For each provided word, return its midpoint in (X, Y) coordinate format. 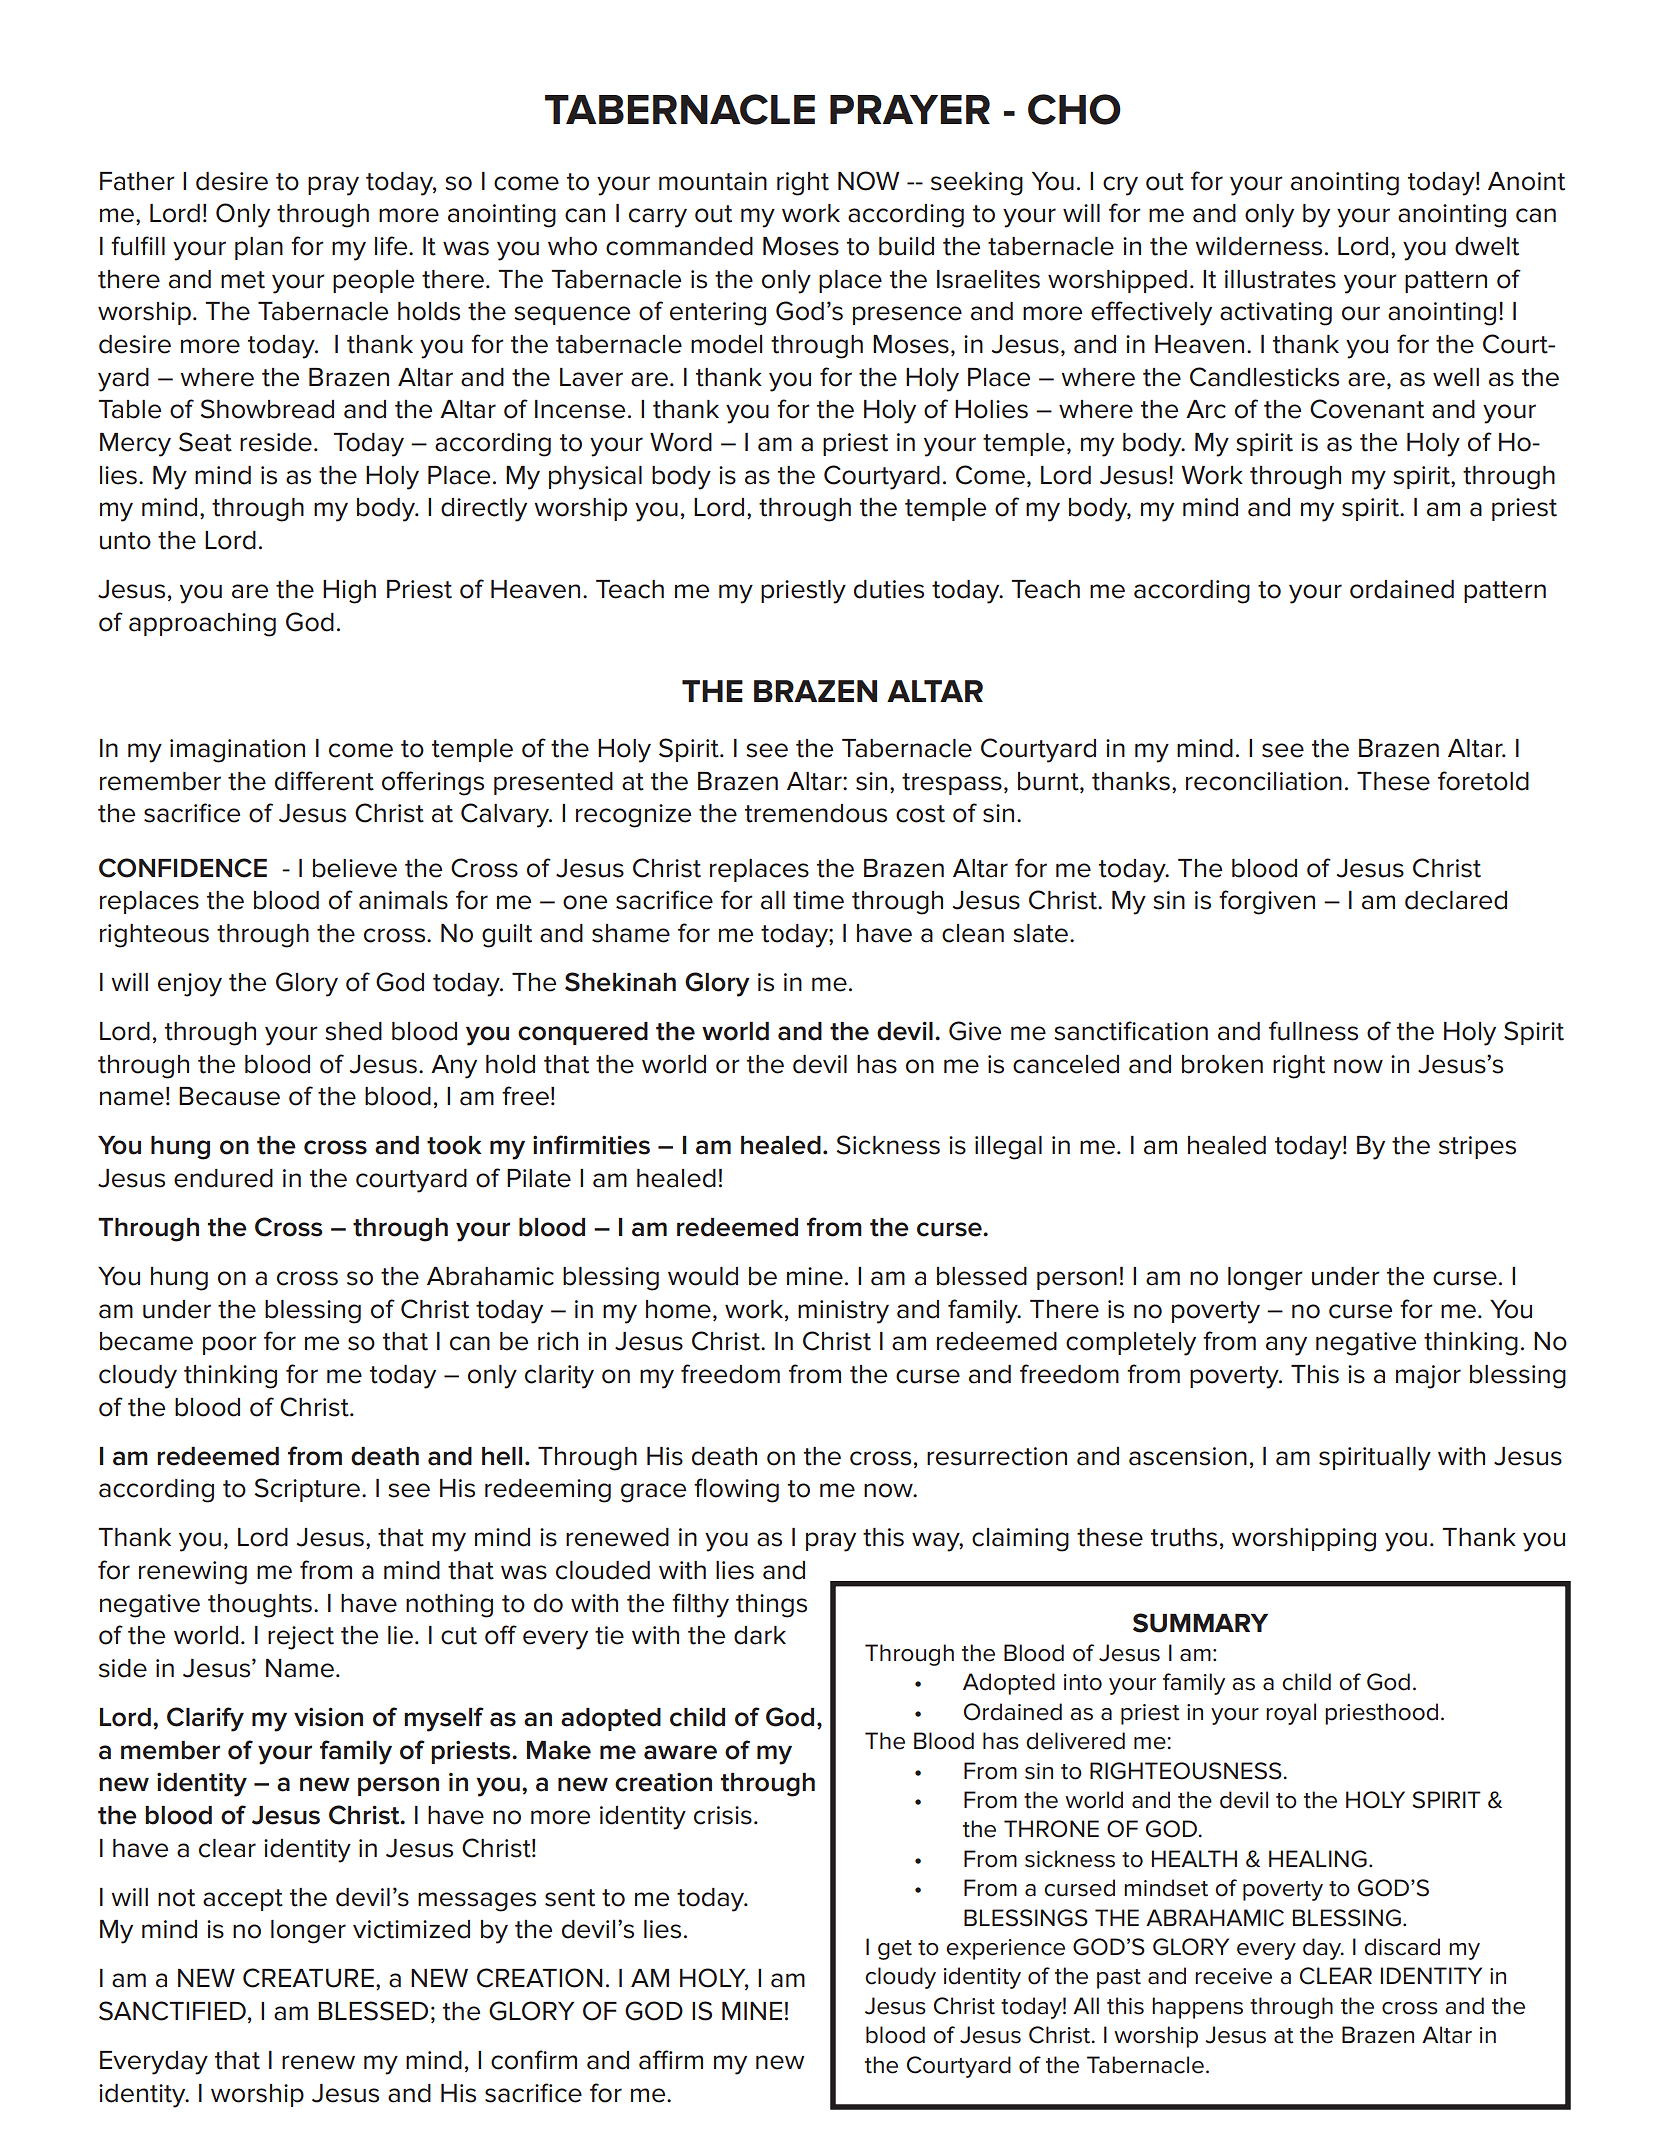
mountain (713, 181)
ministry (843, 1312)
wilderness (1258, 246)
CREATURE (308, 1978)
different (324, 781)
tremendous (816, 813)
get (895, 1950)
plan (259, 248)
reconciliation (1264, 781)
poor (230, 1345)
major (1428, 1377)
